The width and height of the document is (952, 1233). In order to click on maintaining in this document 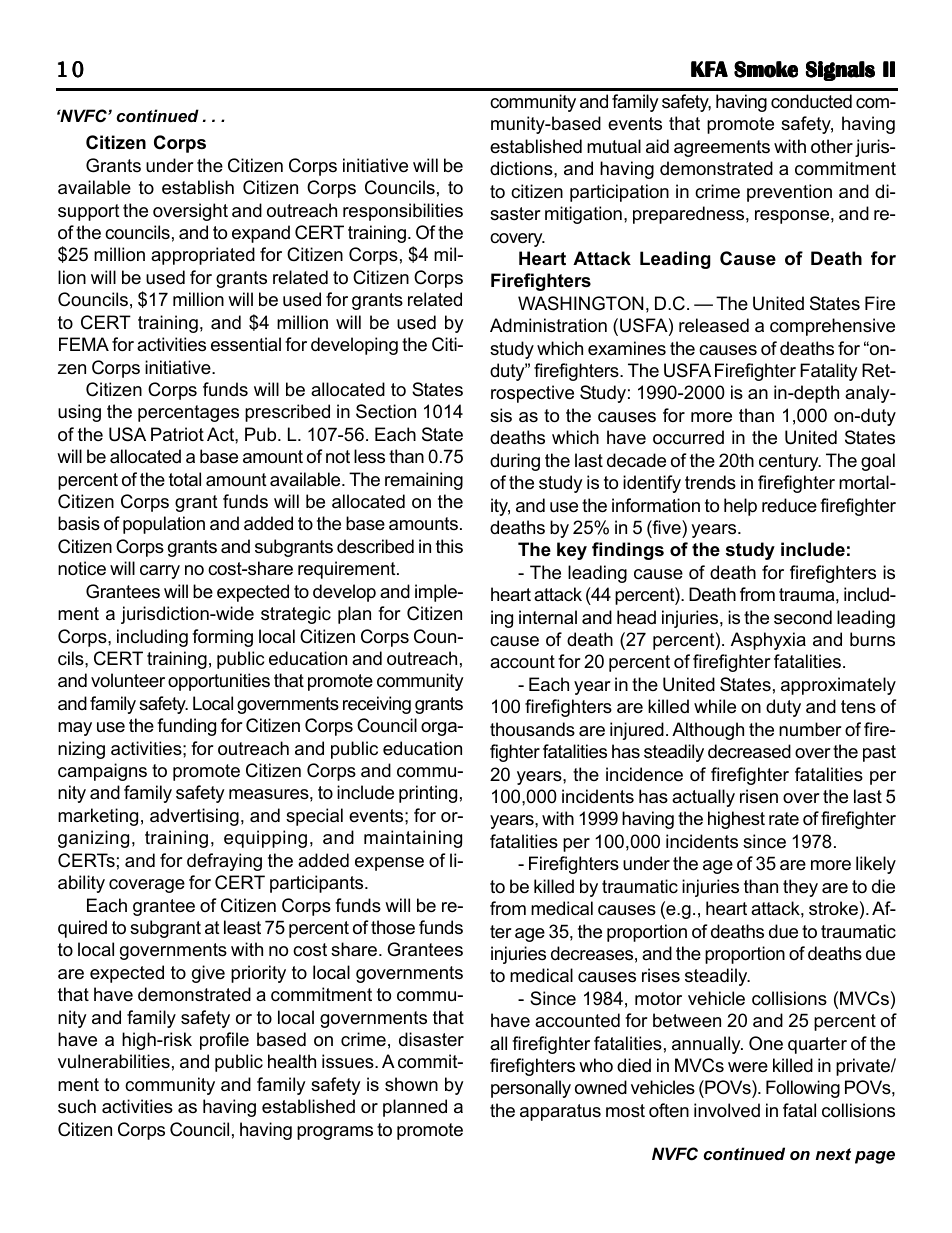, I will do `click(413, 839)`.
